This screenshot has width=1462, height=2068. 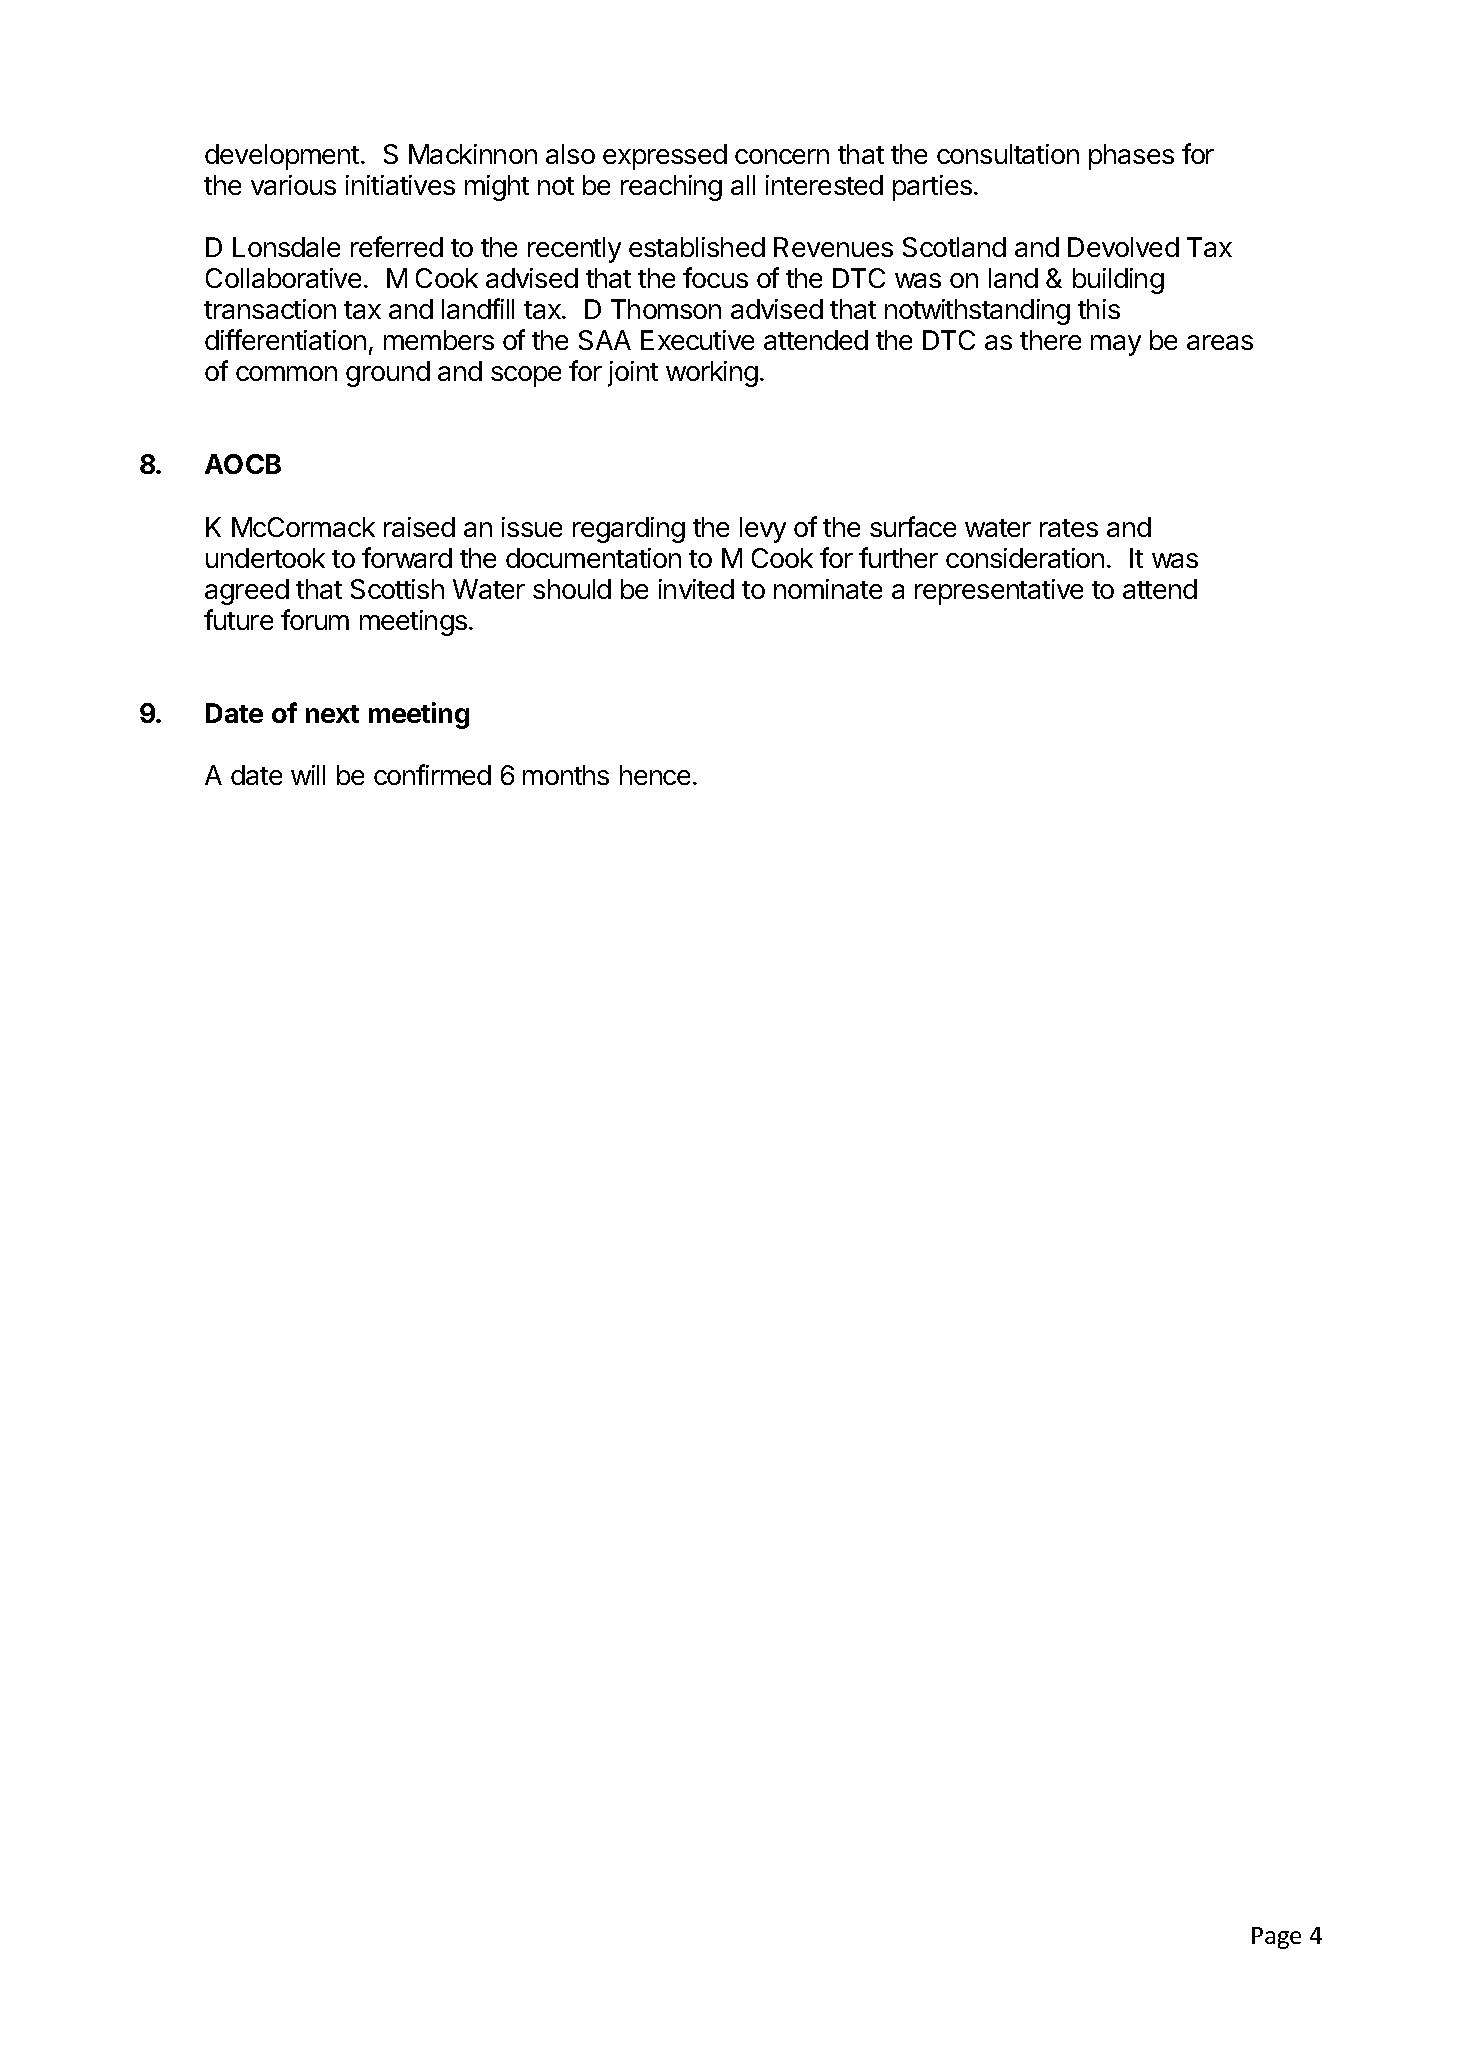 What do you see at coordinates (400, 185) in the screenshot?
I see `initiatives` at bounding box center [400, 185].
